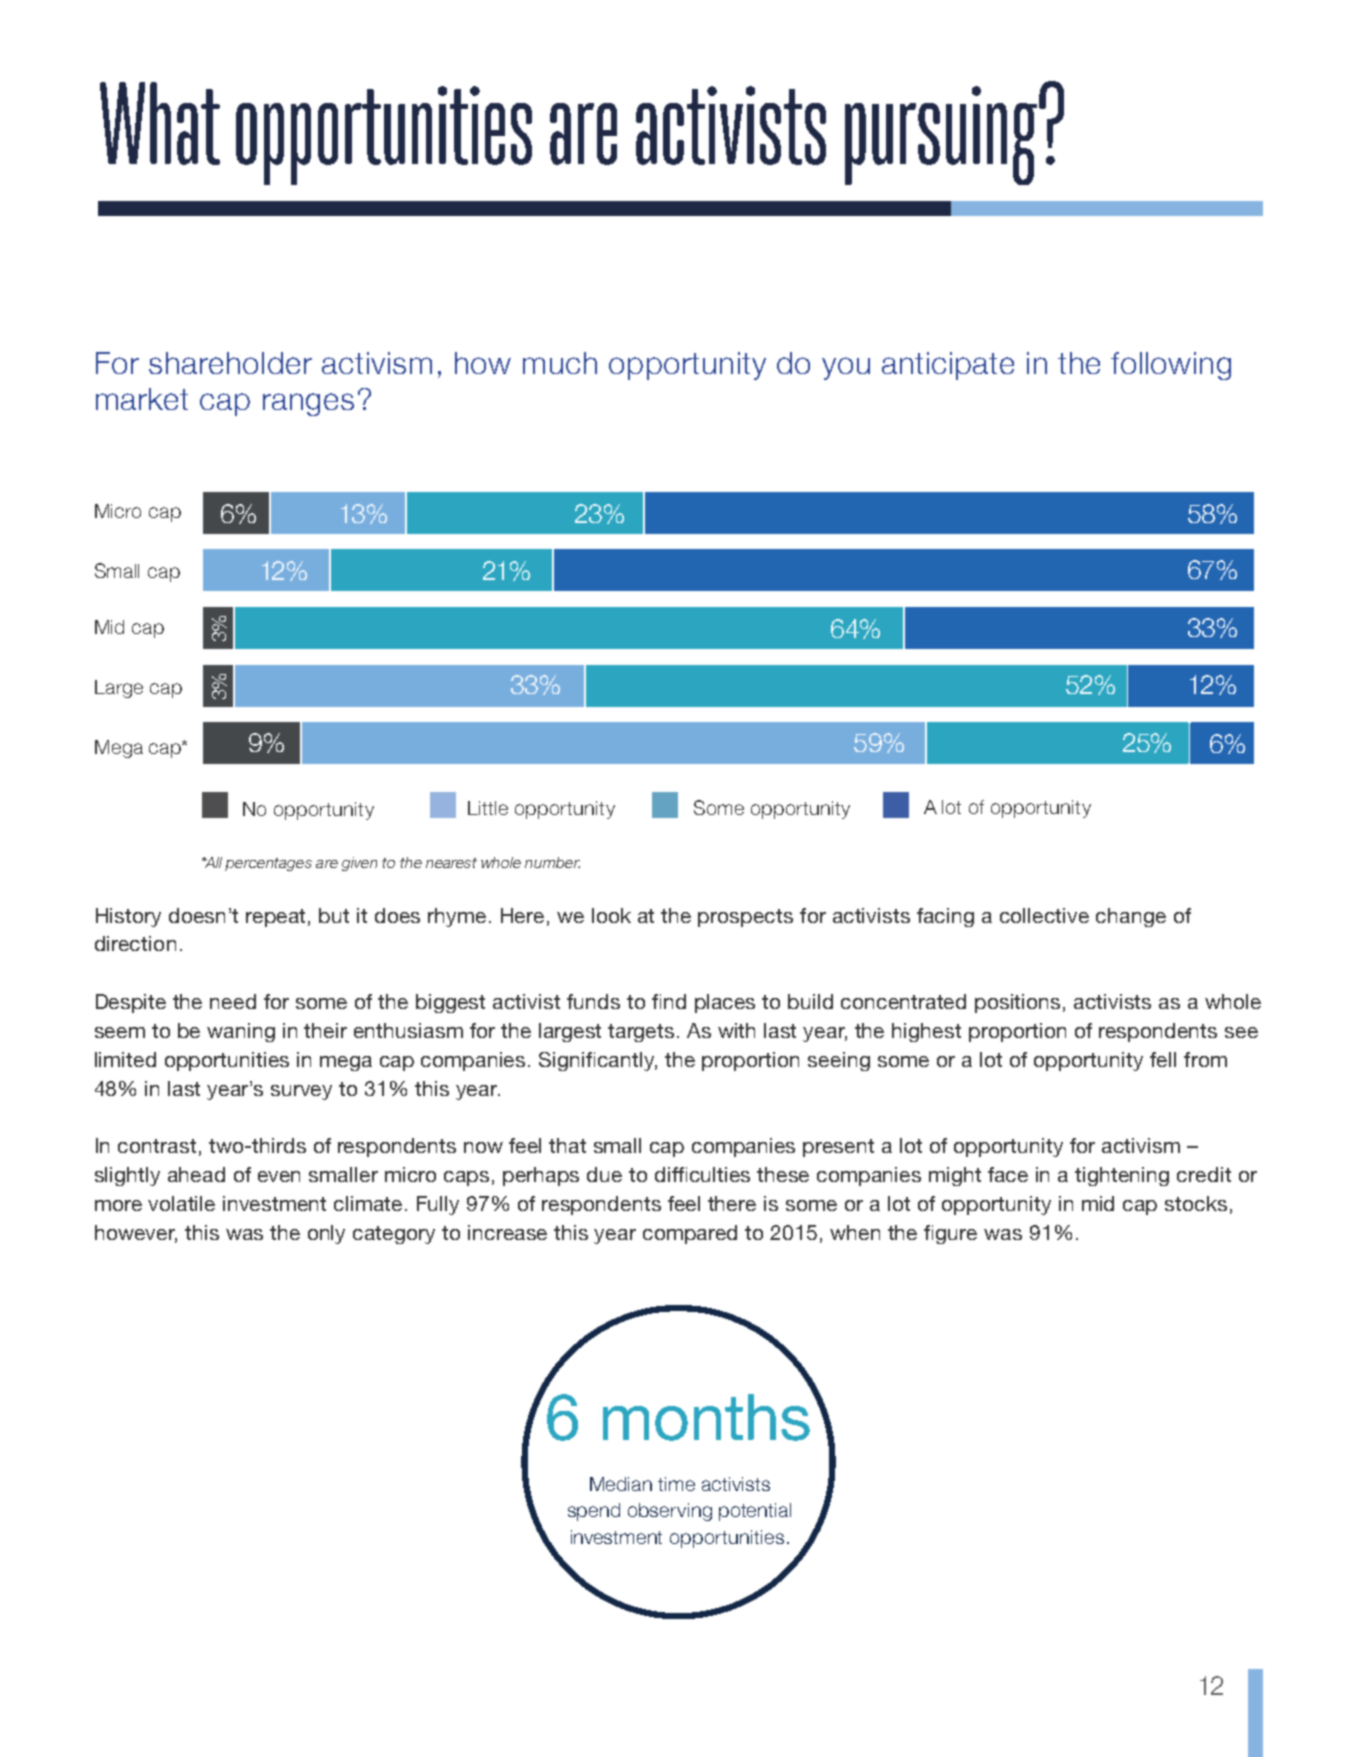 This image has width=1357, height=1757. What do you see at coordinates (1044, 915) in the image?
I see `collective` at bounding box center [1044, 915].
